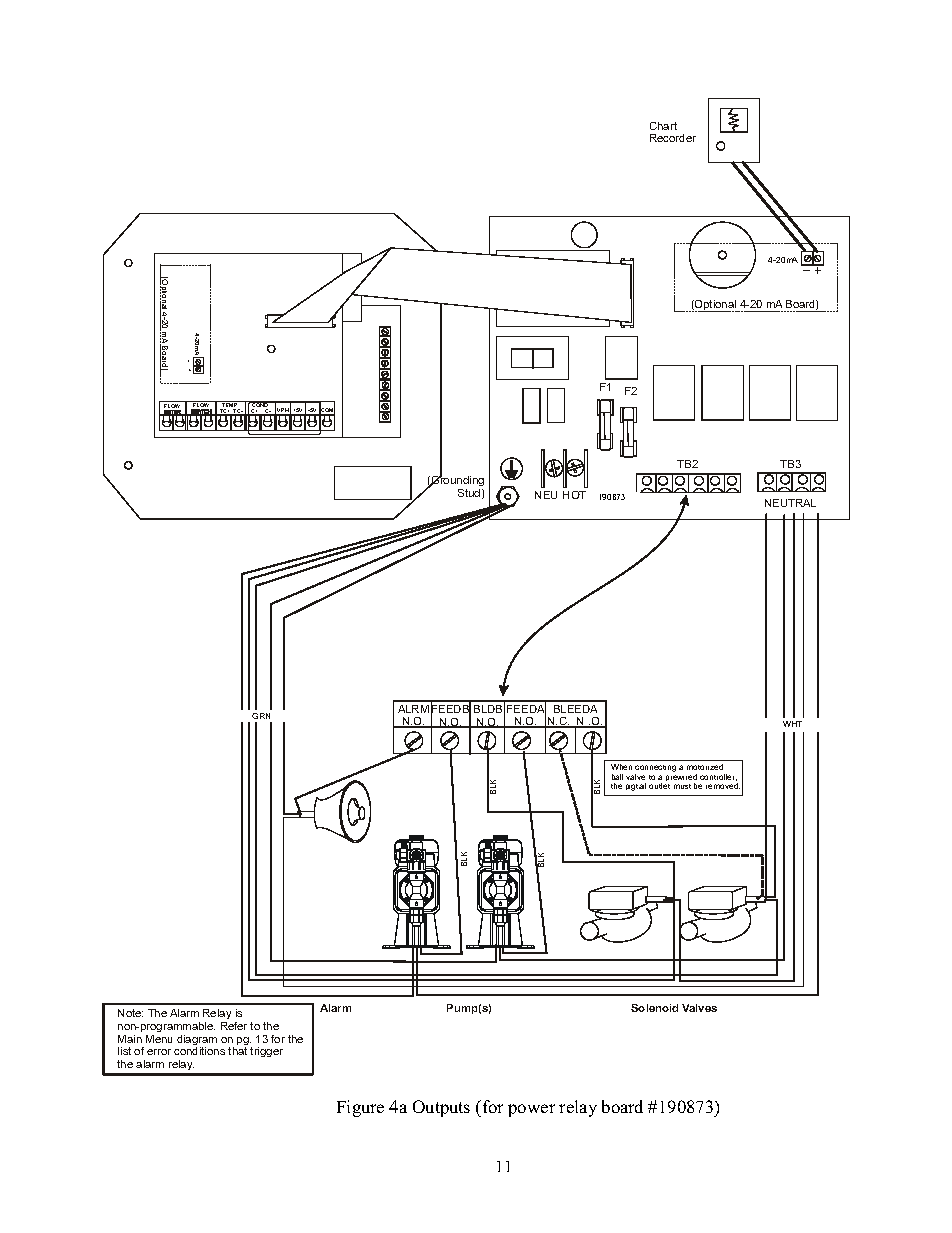 Image resolution: width=952 pixels, height=1233 pixels. Describe the element at coordinates (718, 777) in the screenshot. I see `controller` at that location.
